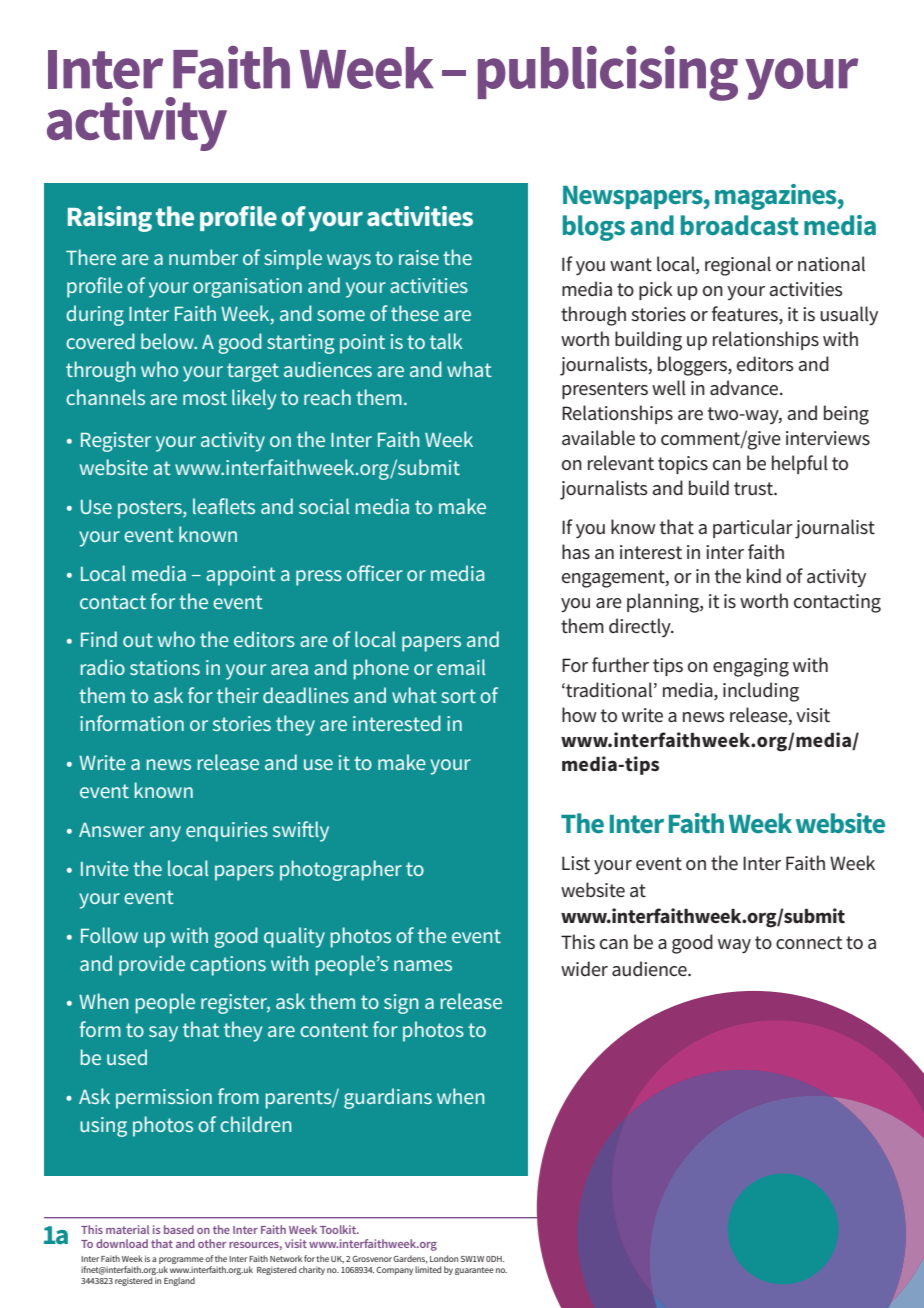  I want to click on raise, so click(419, 257).
